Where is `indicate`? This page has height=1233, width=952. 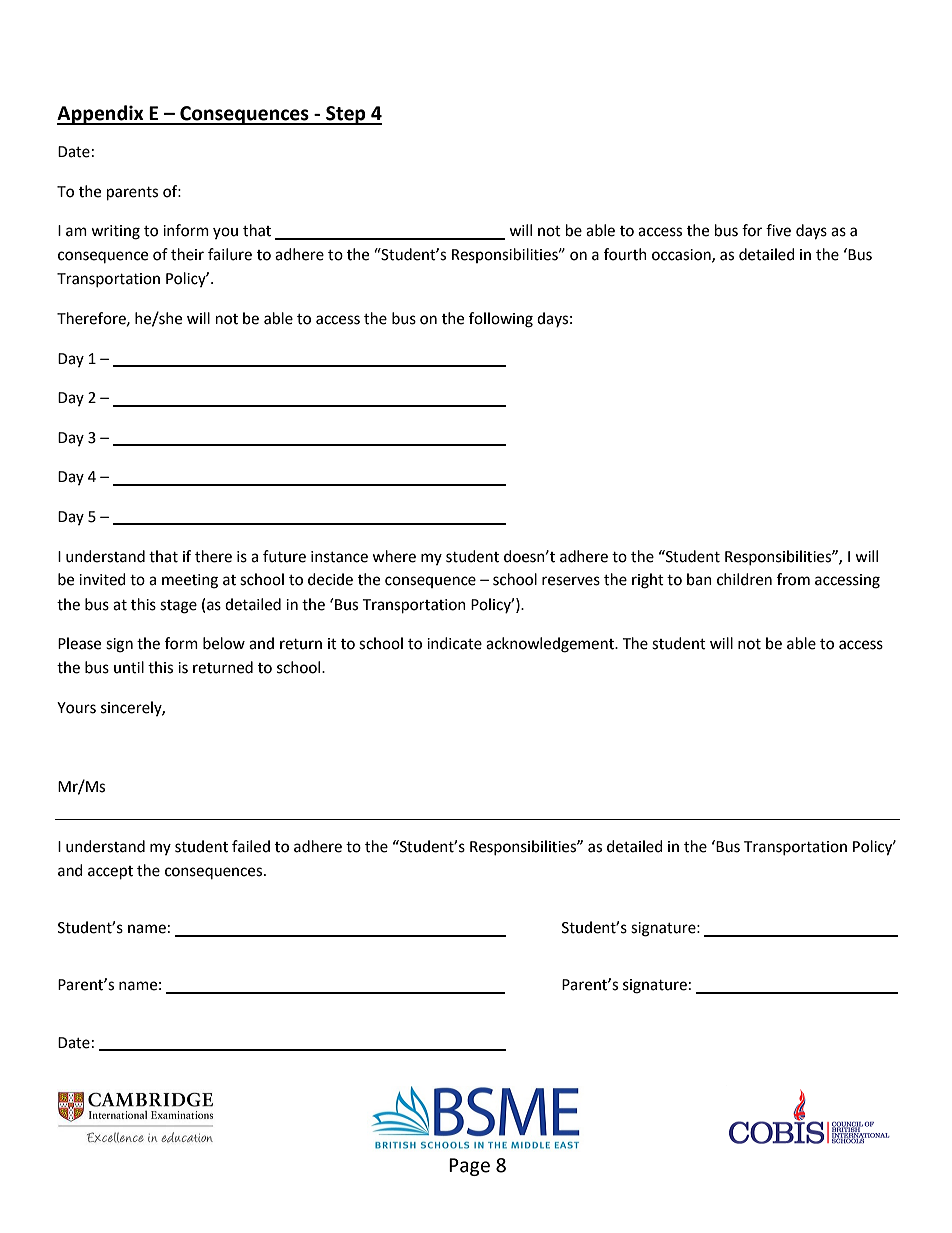
indicate is located at coordinates (454, 643).
